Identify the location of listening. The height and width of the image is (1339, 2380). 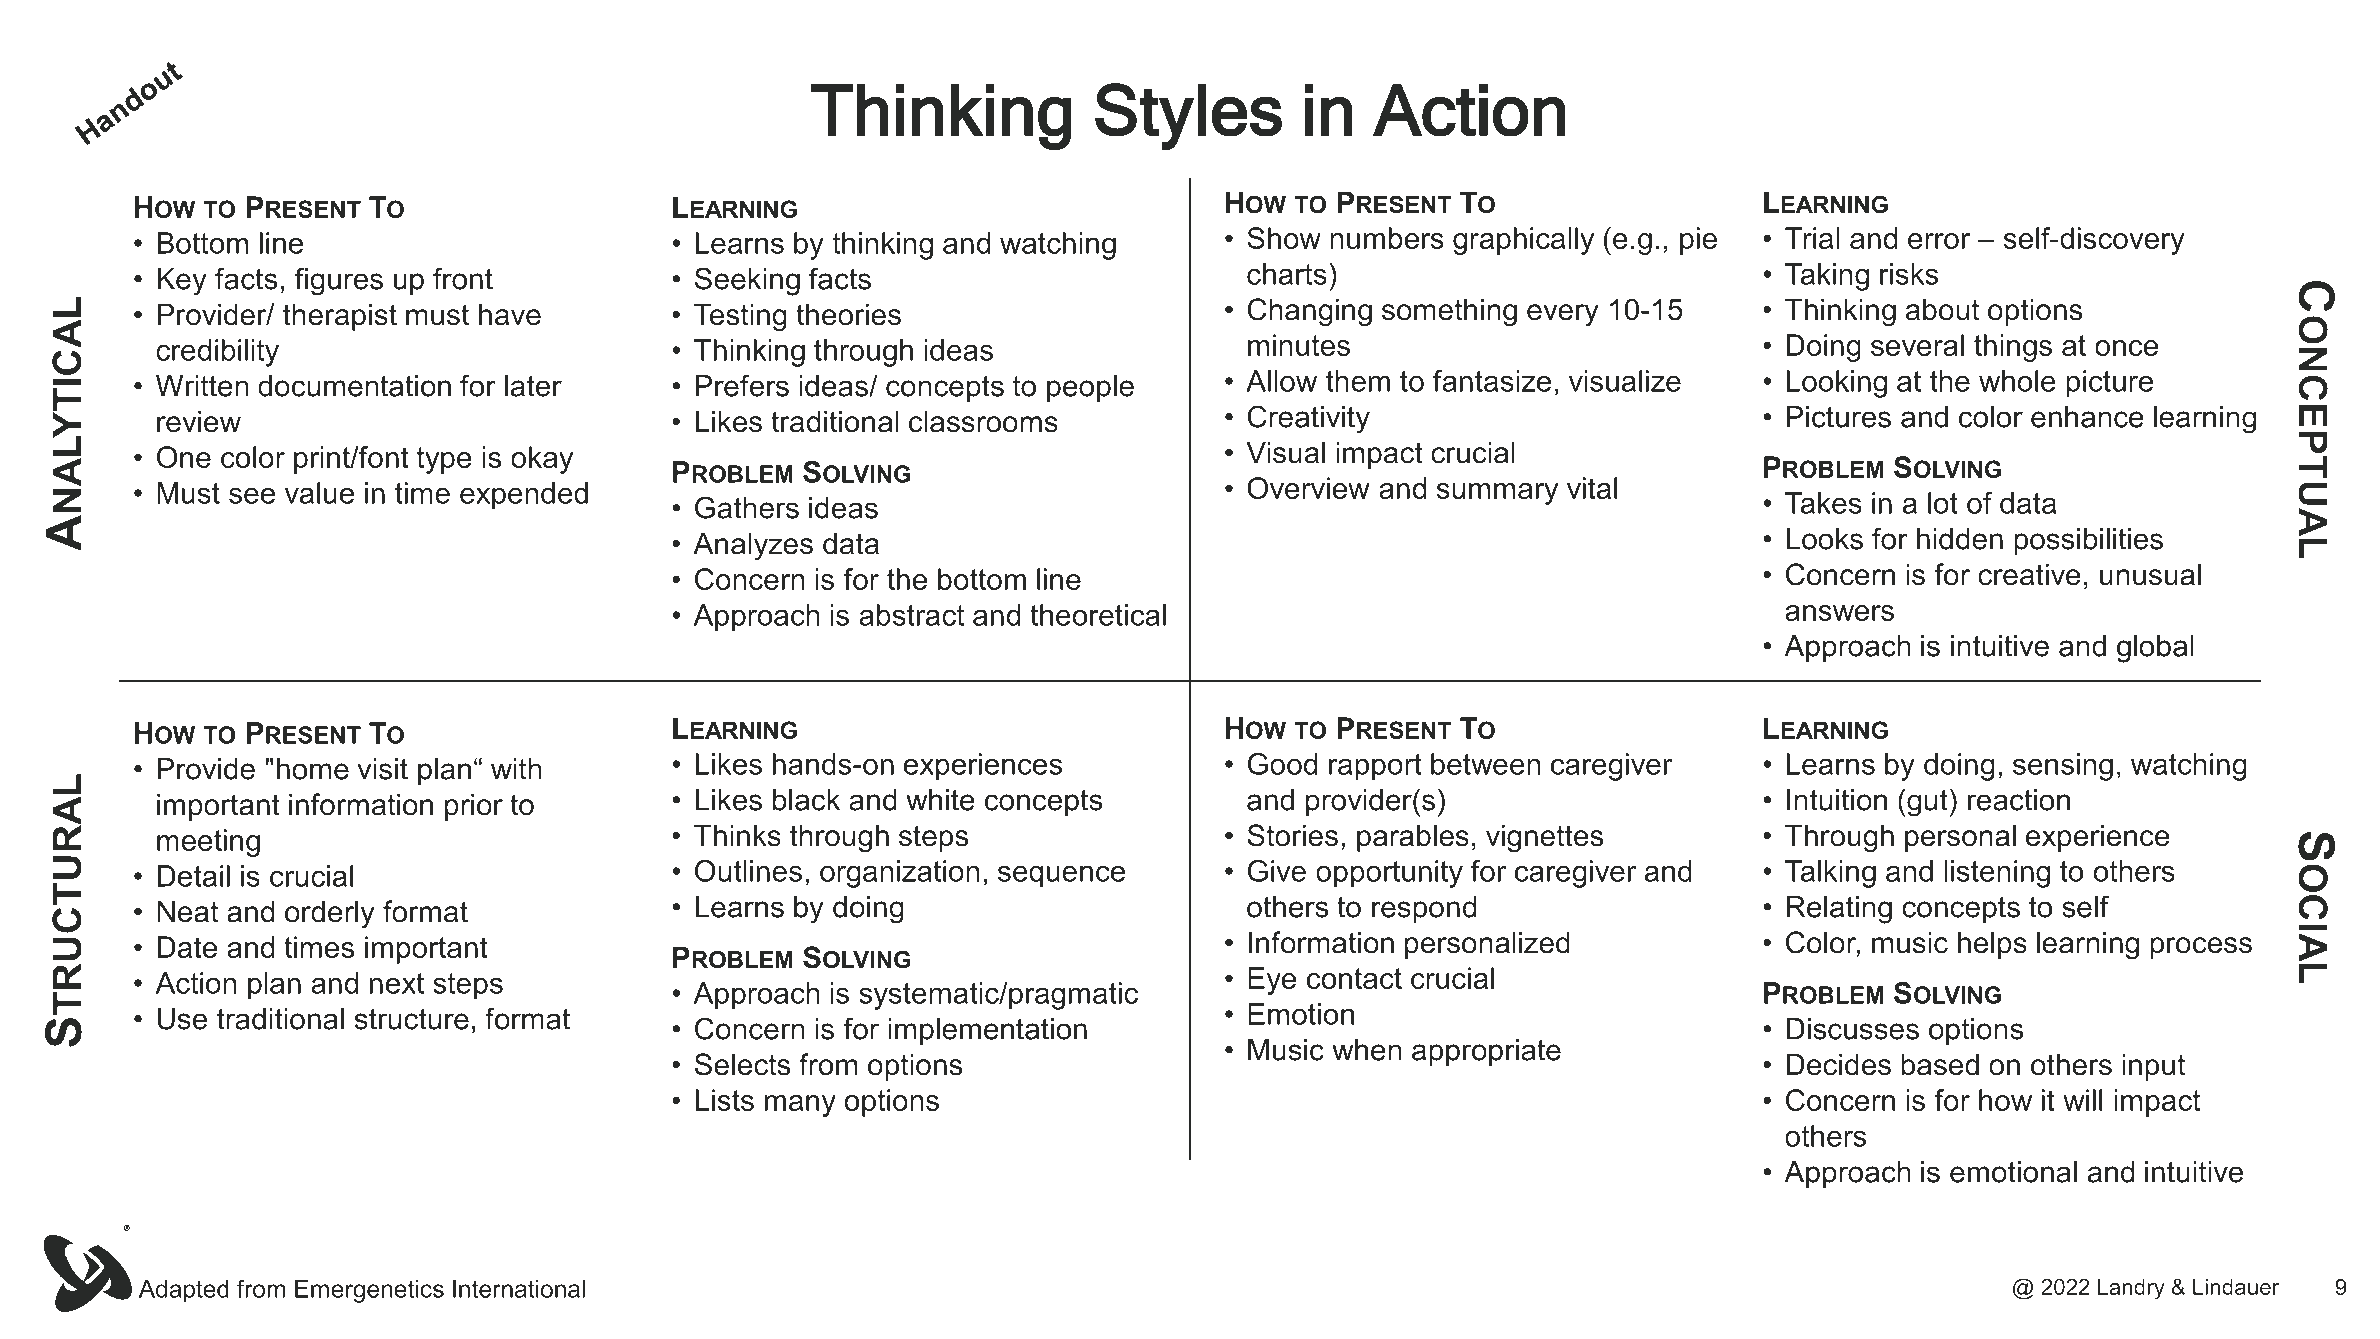
(1997, 874).
